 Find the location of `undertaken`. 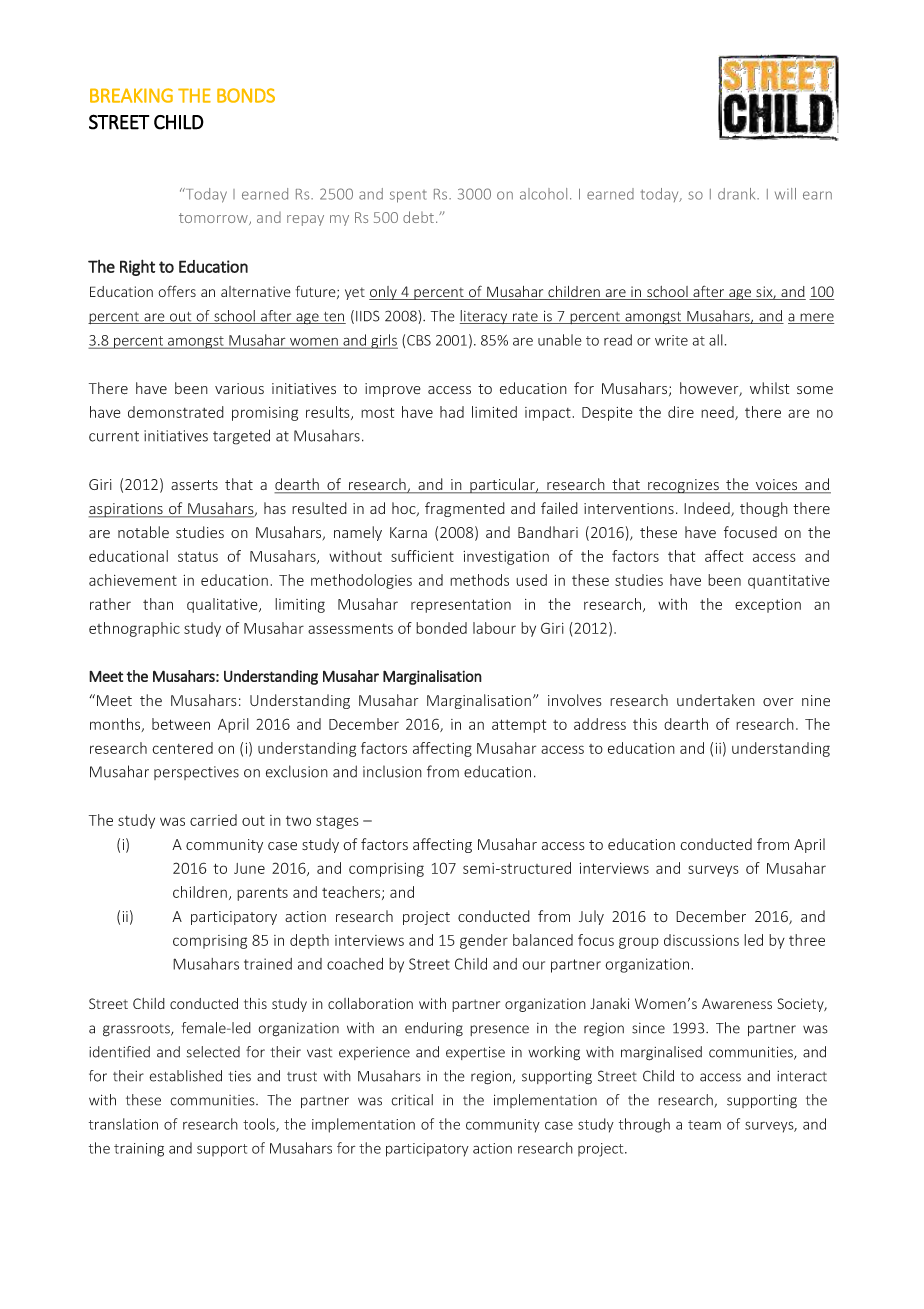

undertaken is located at coordinates (716, 700).
